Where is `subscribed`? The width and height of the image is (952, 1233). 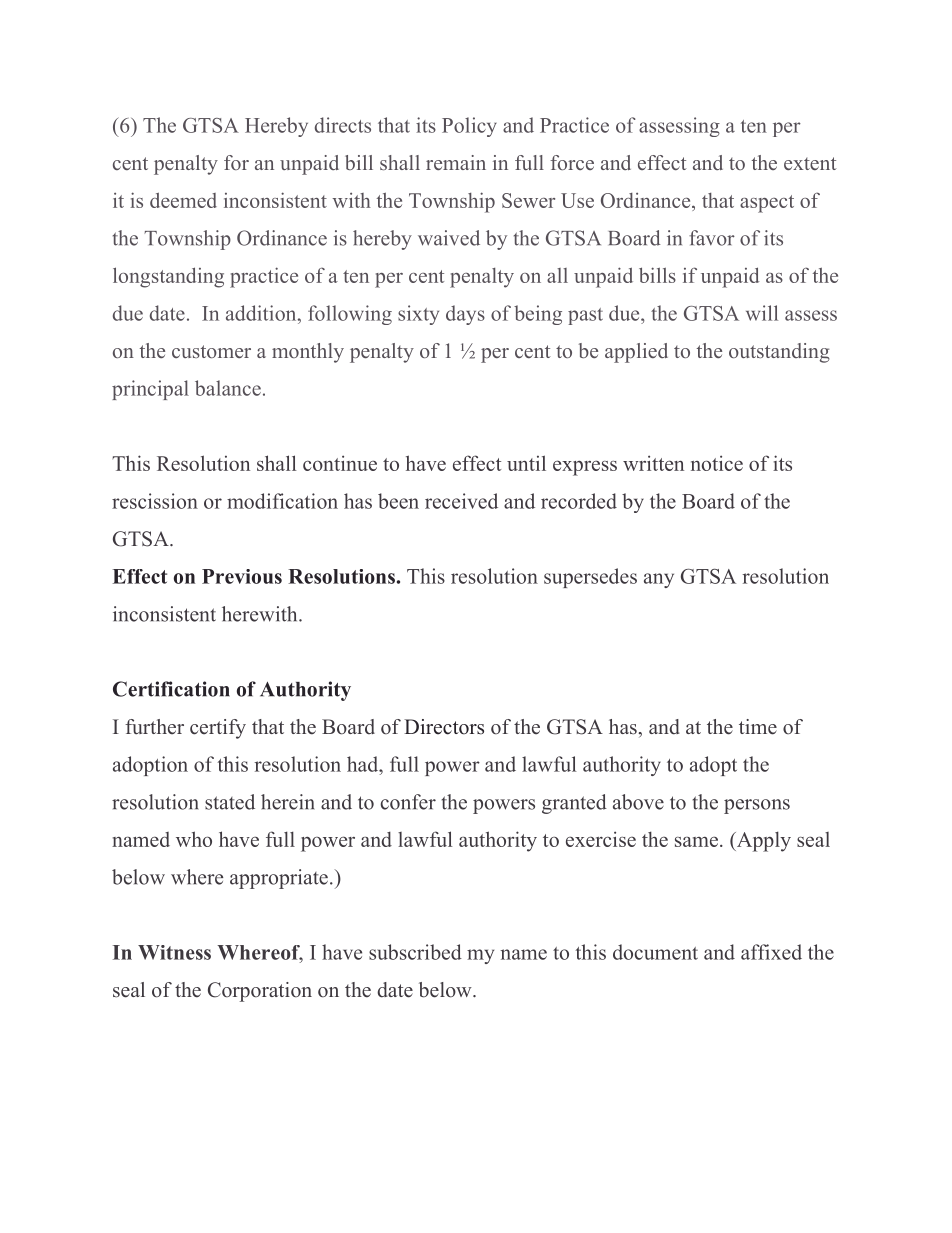 subscribed is located at coordinates (415, 952).
